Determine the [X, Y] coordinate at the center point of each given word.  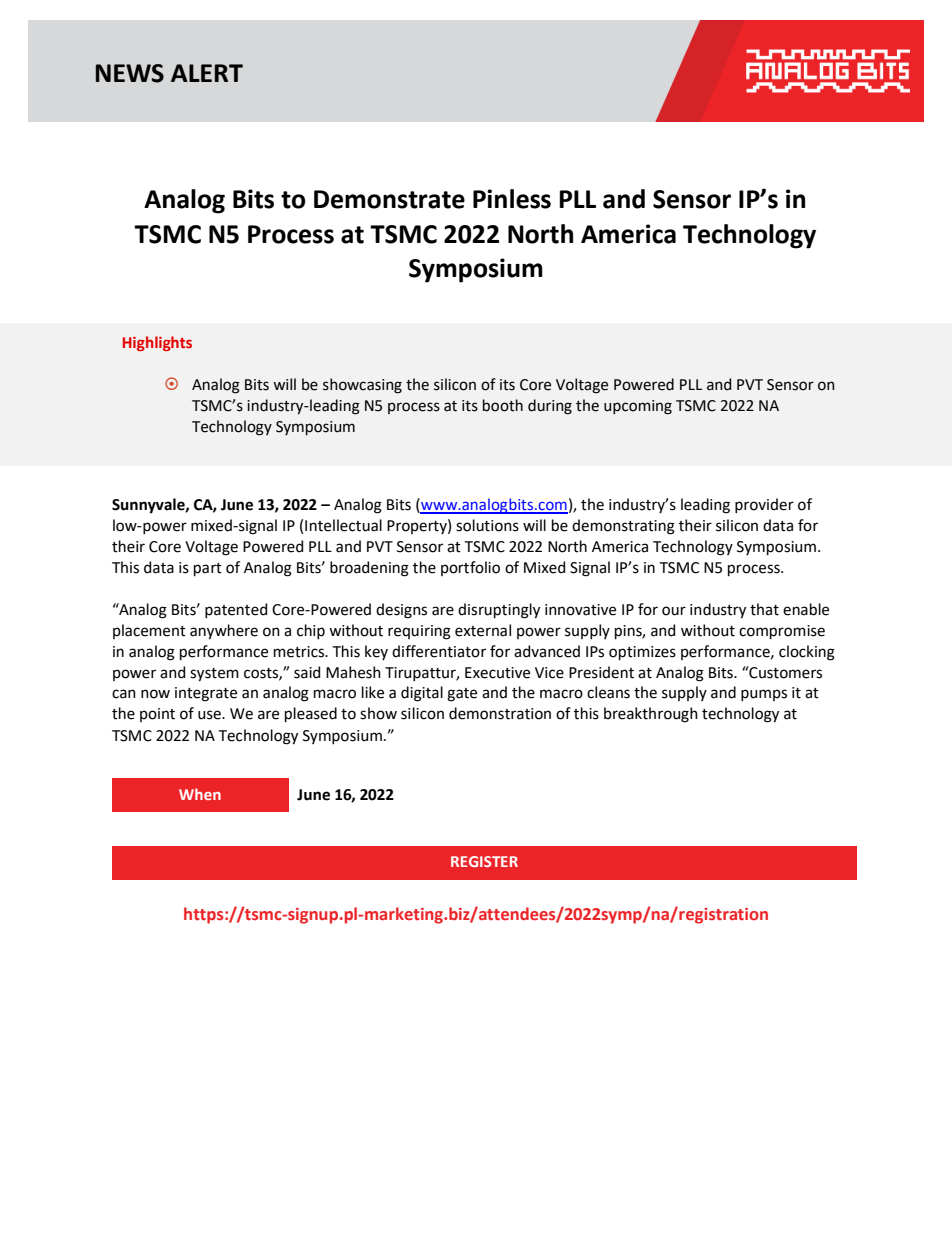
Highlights [157, 343]
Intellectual [343, 525]
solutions [487, 525]
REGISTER [484, 861]
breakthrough [651, 715]
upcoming [638, 407]
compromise [782, 632]
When [200, 794]
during [550, 407]
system [214, 675]
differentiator [439, 651]
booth [503, 405]
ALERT [207, 73]
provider [764, 505]
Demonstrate [389, 199]
